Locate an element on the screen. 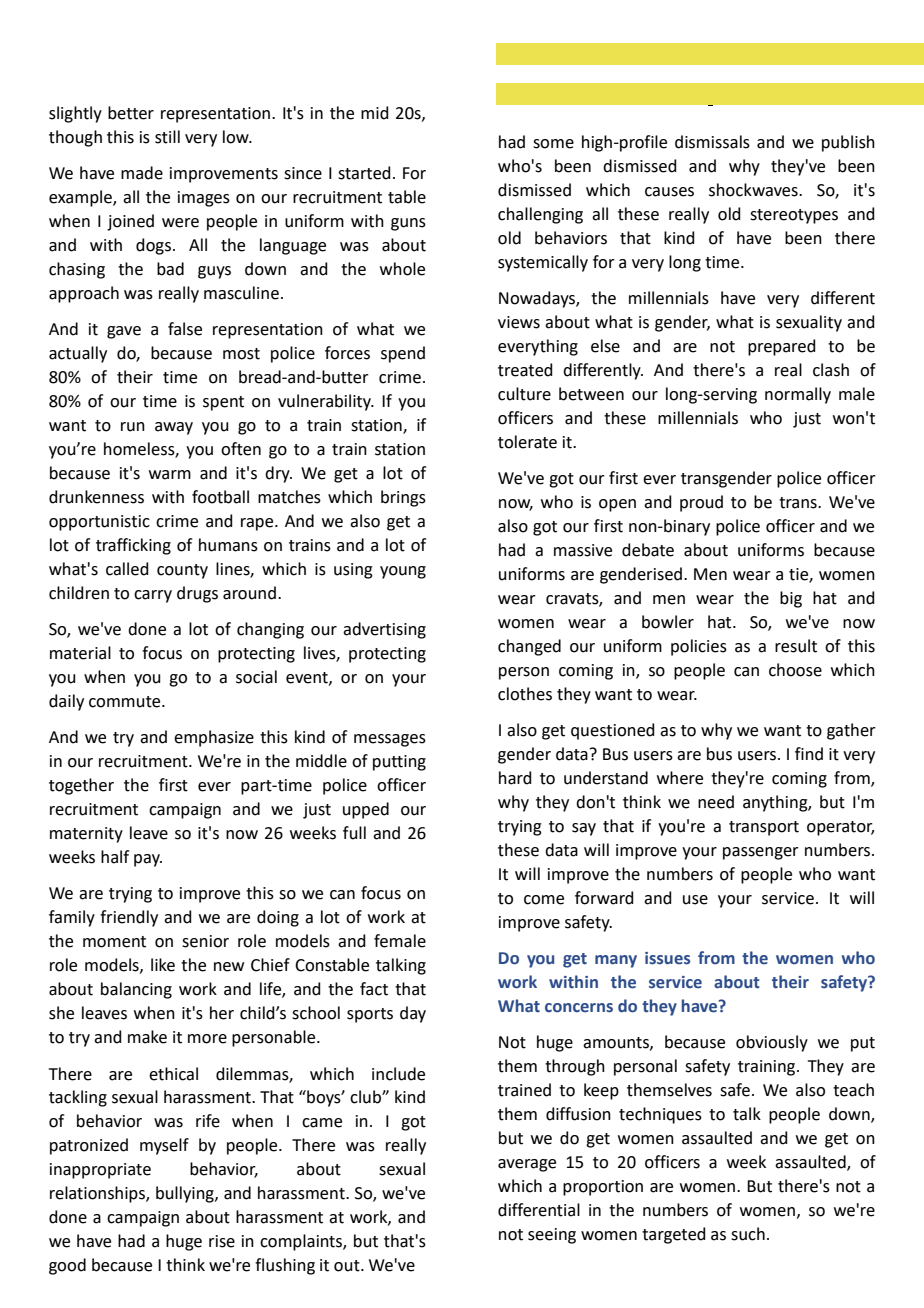 This screenshot has width=924, height=1308. some is located at coordinates (553, 144).
